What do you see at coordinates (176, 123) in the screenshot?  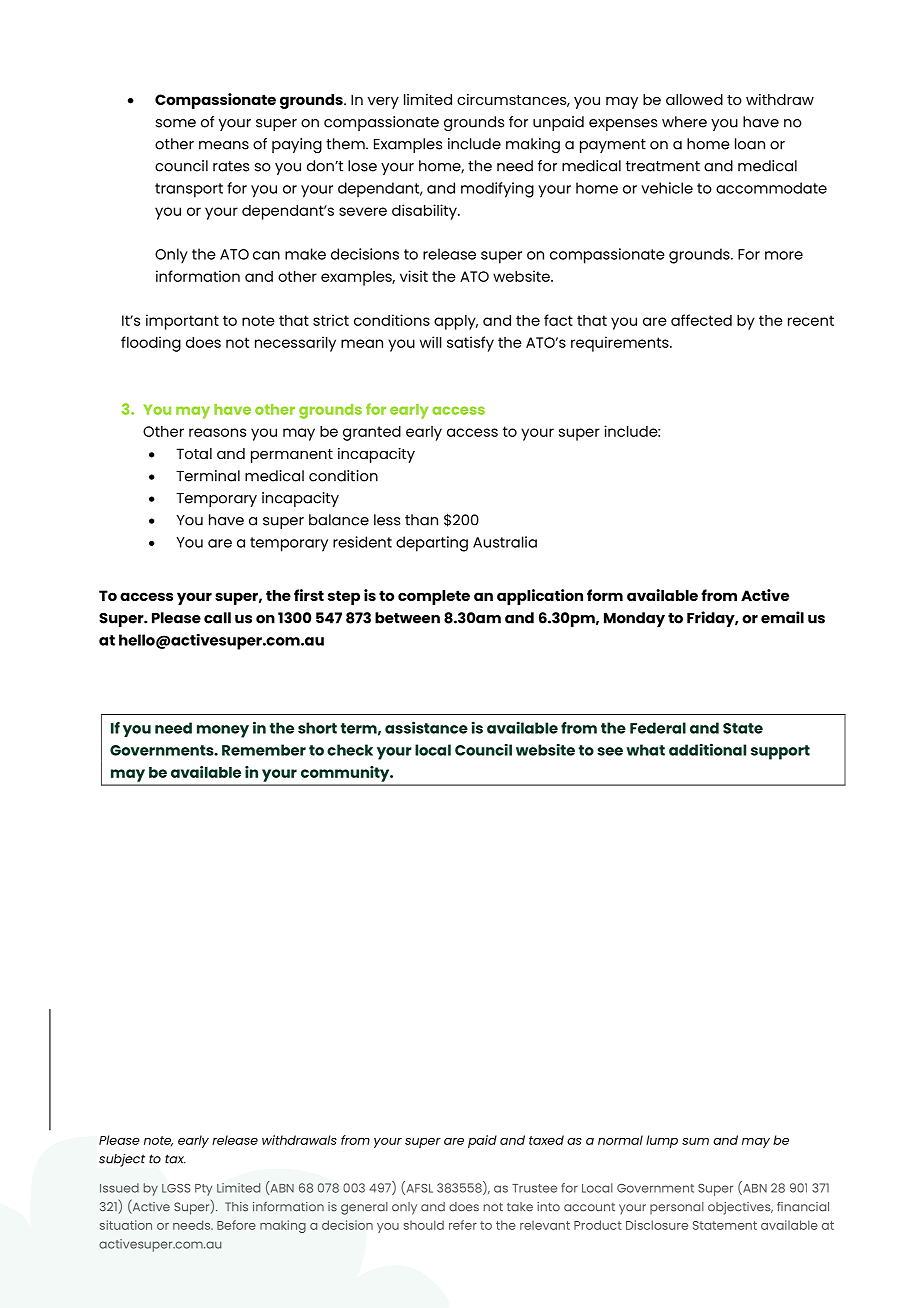 I see `some` at bounding box center [176, 123].
